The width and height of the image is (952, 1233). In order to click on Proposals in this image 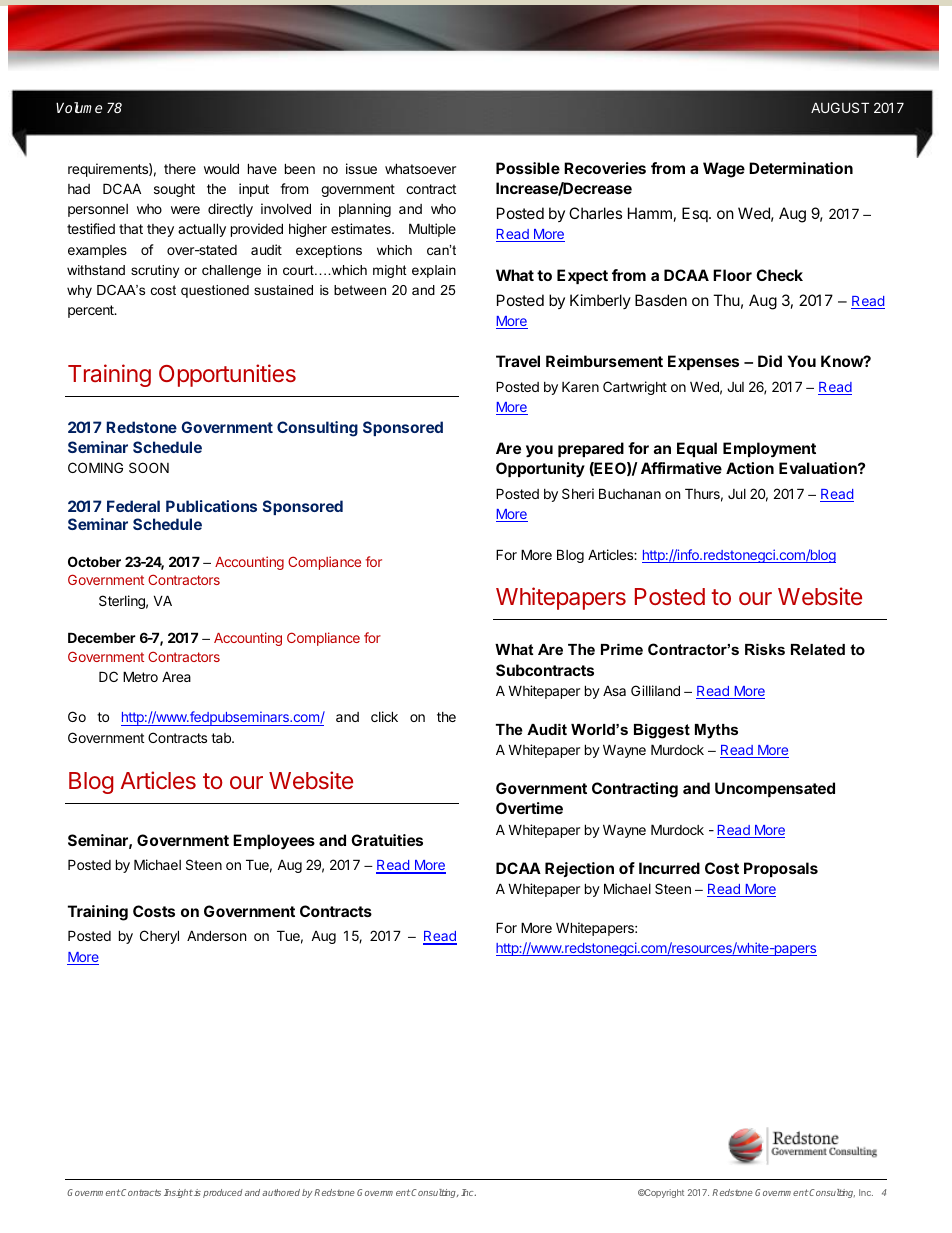, I will do `click(781, 869)`.
